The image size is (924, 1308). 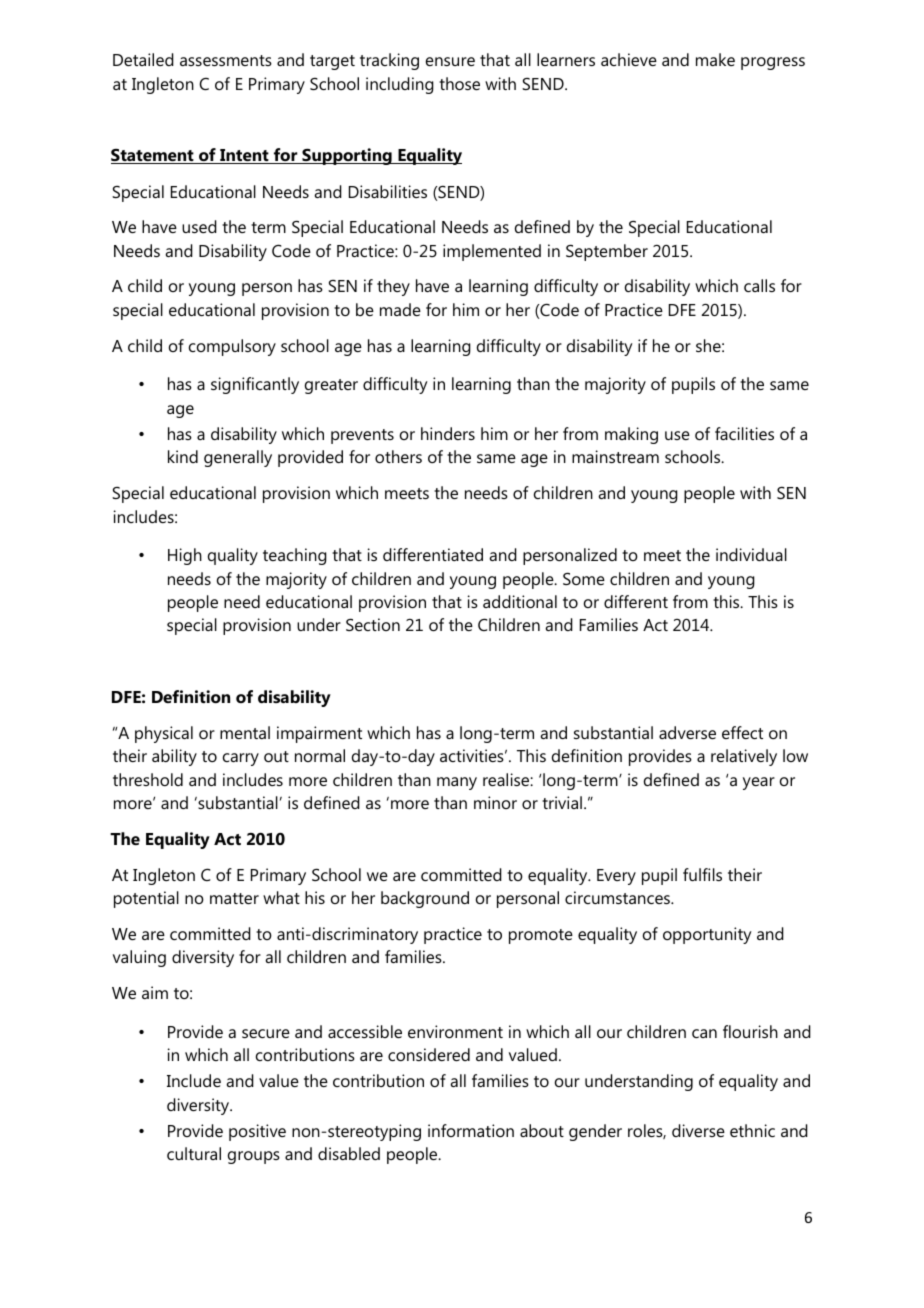 What do you see at coordinates (400, 309) in the screenshot?
I see `made` at bounding box center [400, 309].
